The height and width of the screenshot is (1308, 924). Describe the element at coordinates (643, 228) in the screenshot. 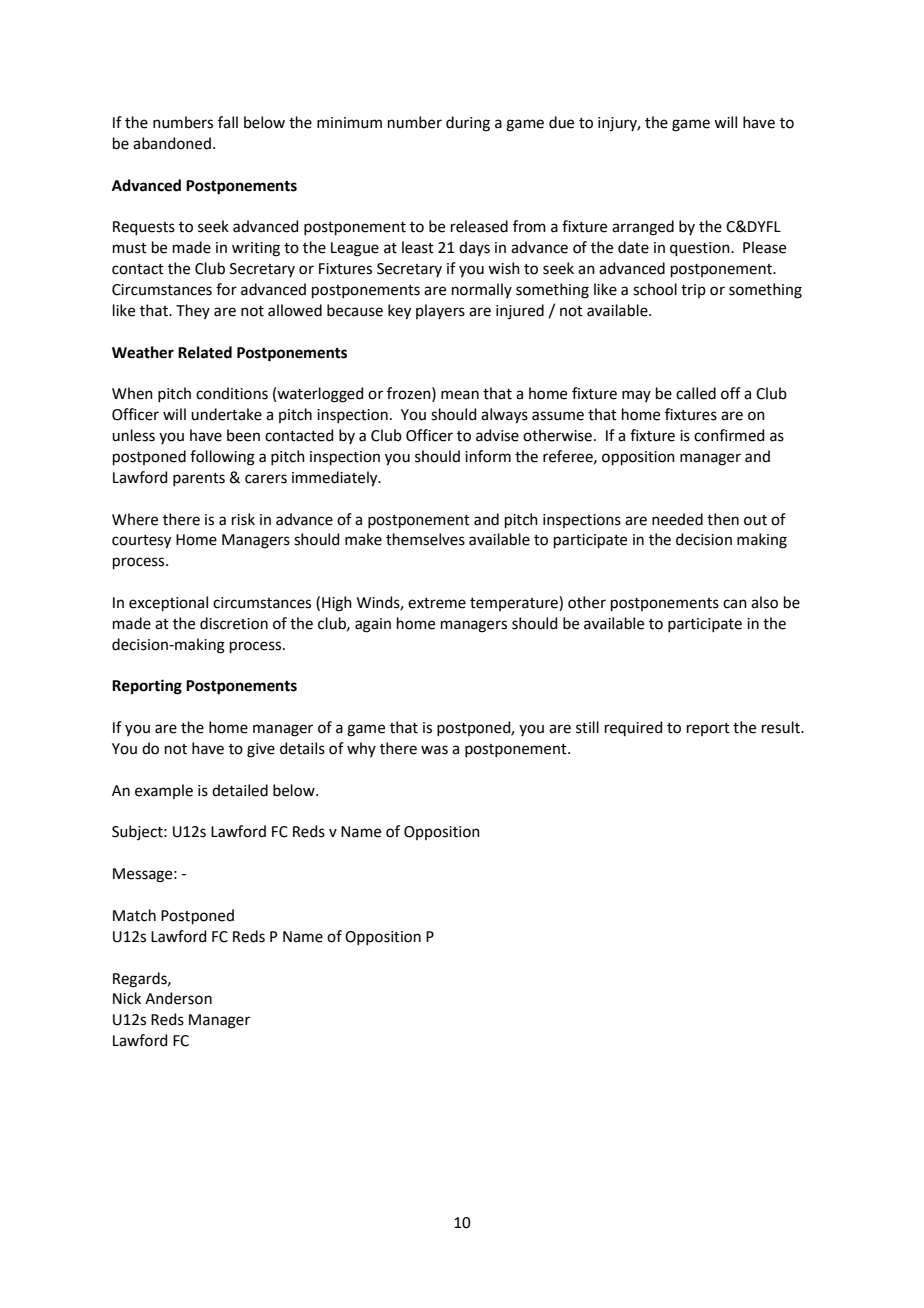

I see `arranged` at that location.
